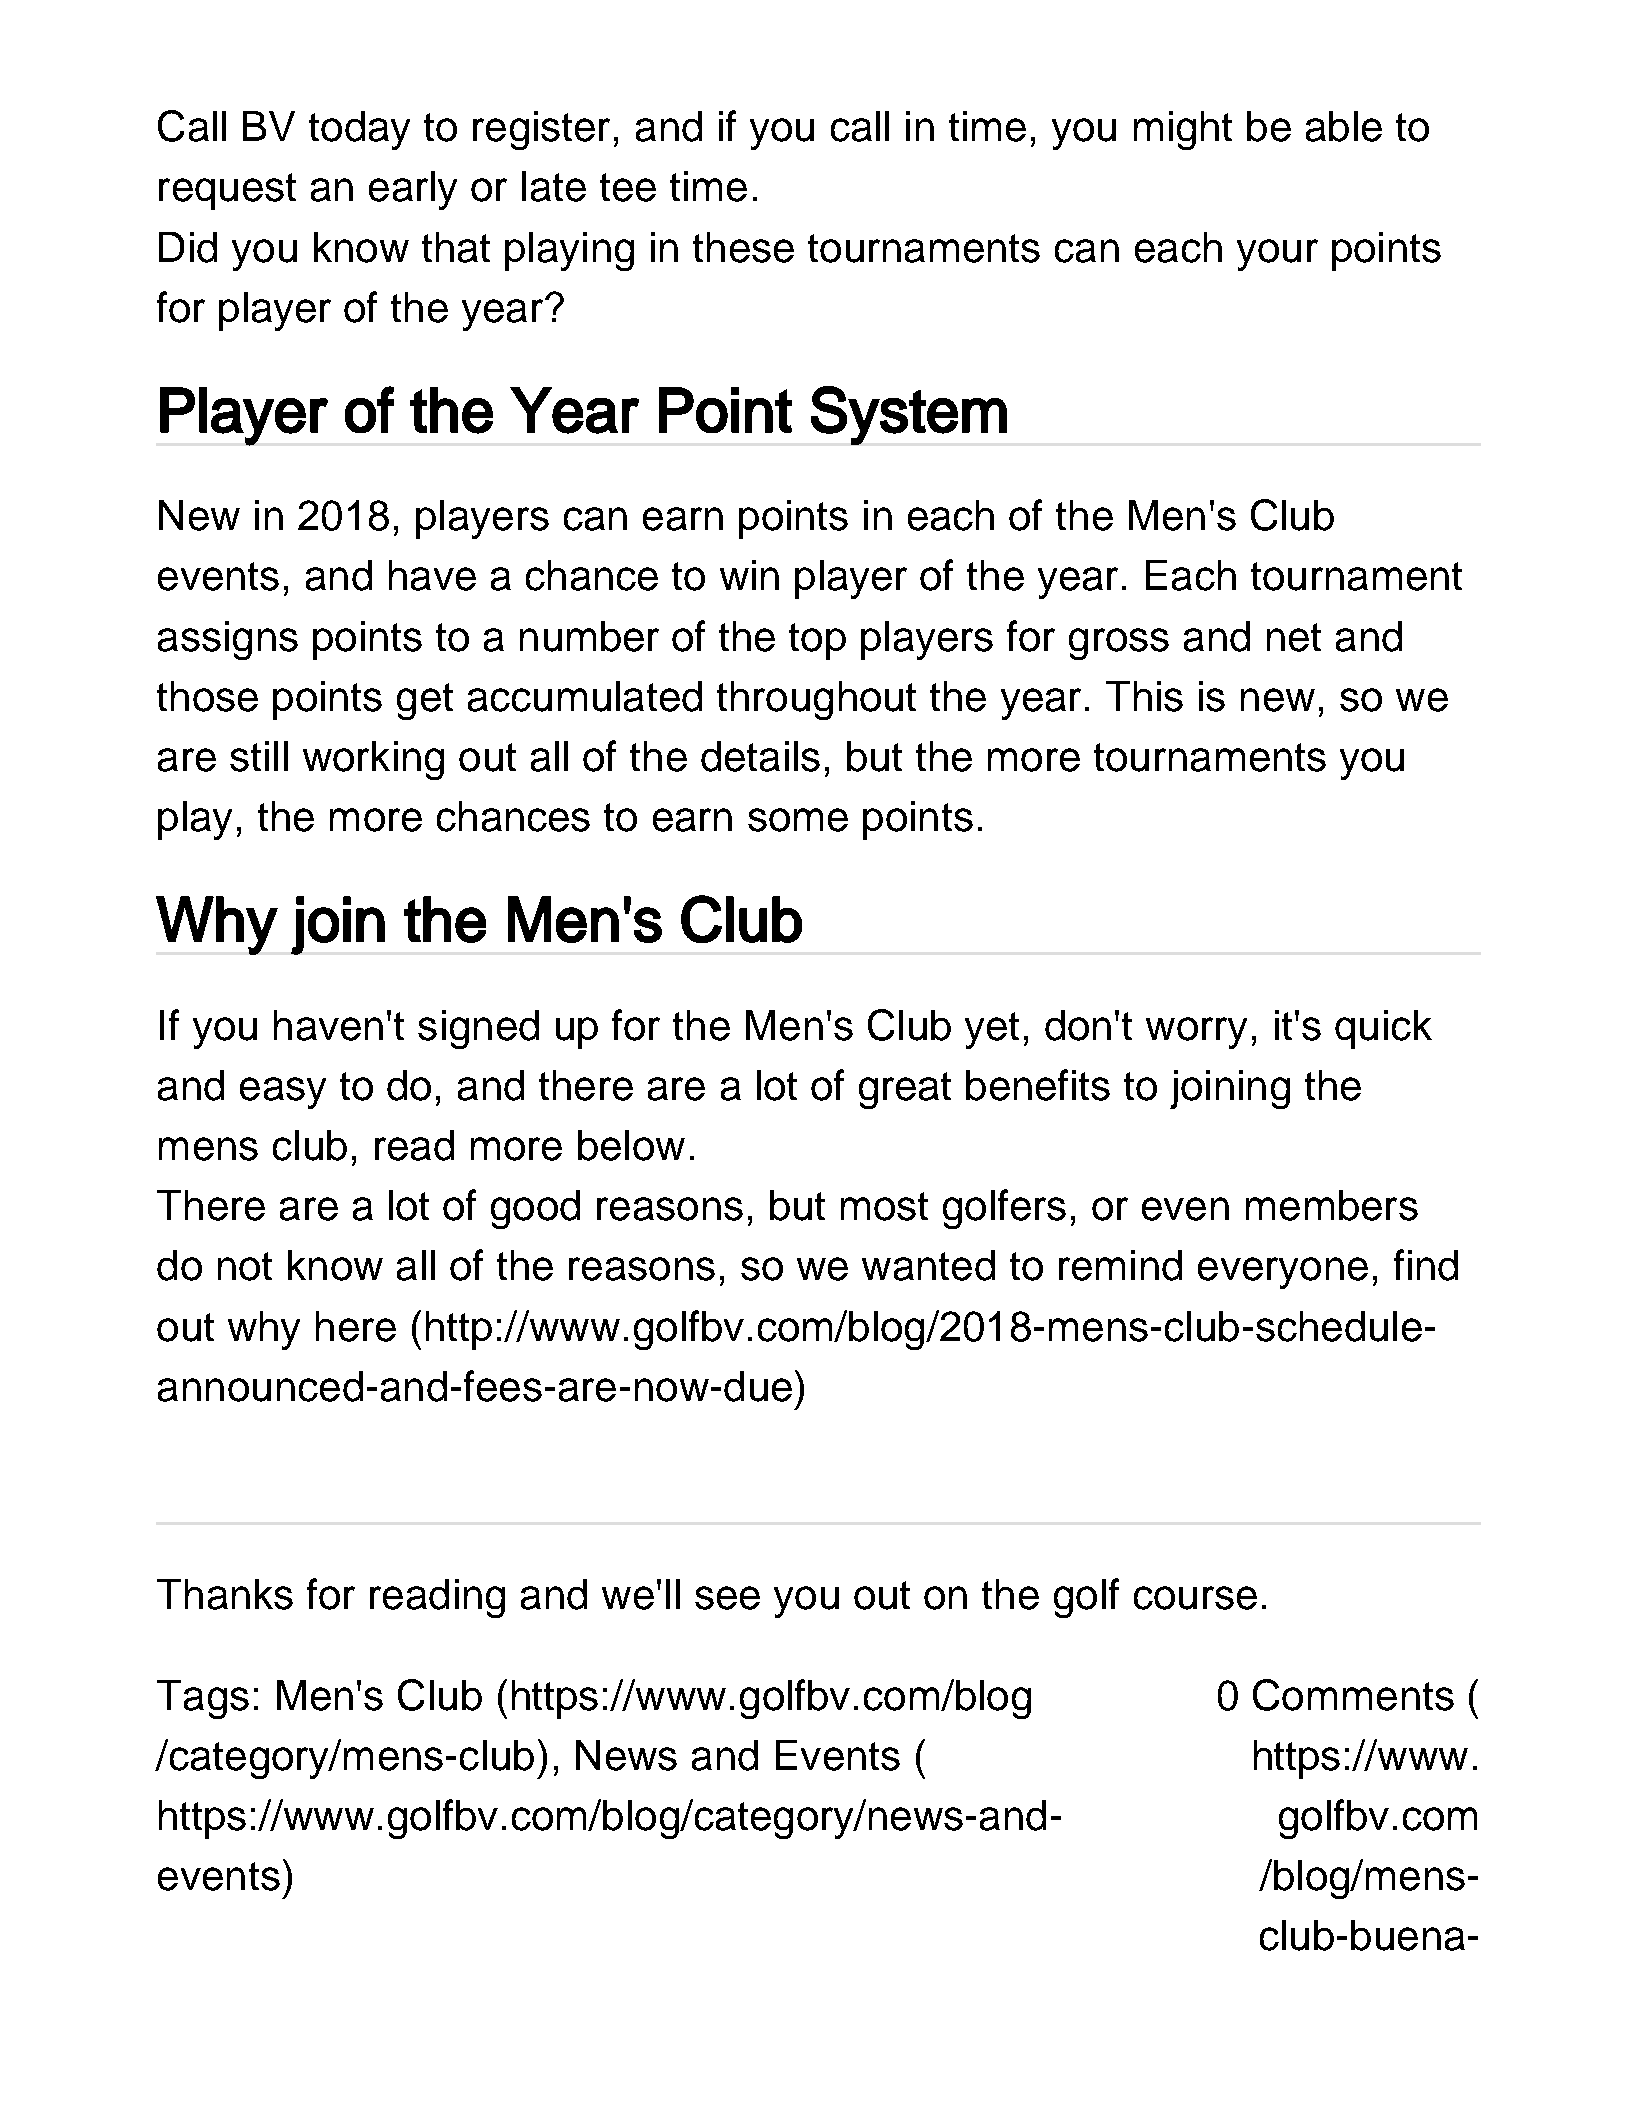 The height and width of the screenshot is (2118, 1637). I want to click on most, so click(884, 1206).
